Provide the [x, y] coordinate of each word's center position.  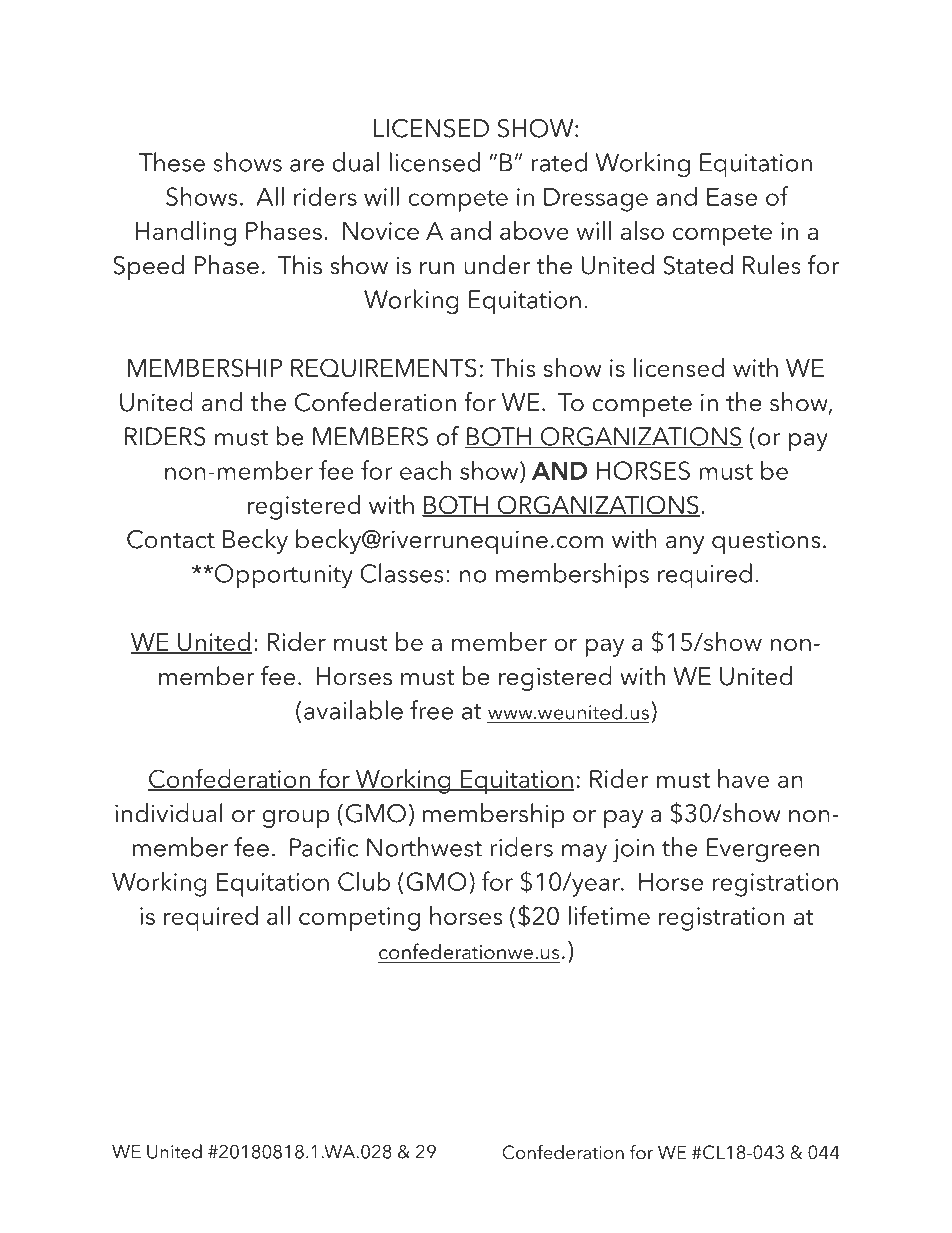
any [685, 545]
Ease [732, 197]
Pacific [324, 847]
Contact [171, 539]
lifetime [609, 915]
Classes [401, 573]
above [534, 230]
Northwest [424, 847]
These [171, 162]
